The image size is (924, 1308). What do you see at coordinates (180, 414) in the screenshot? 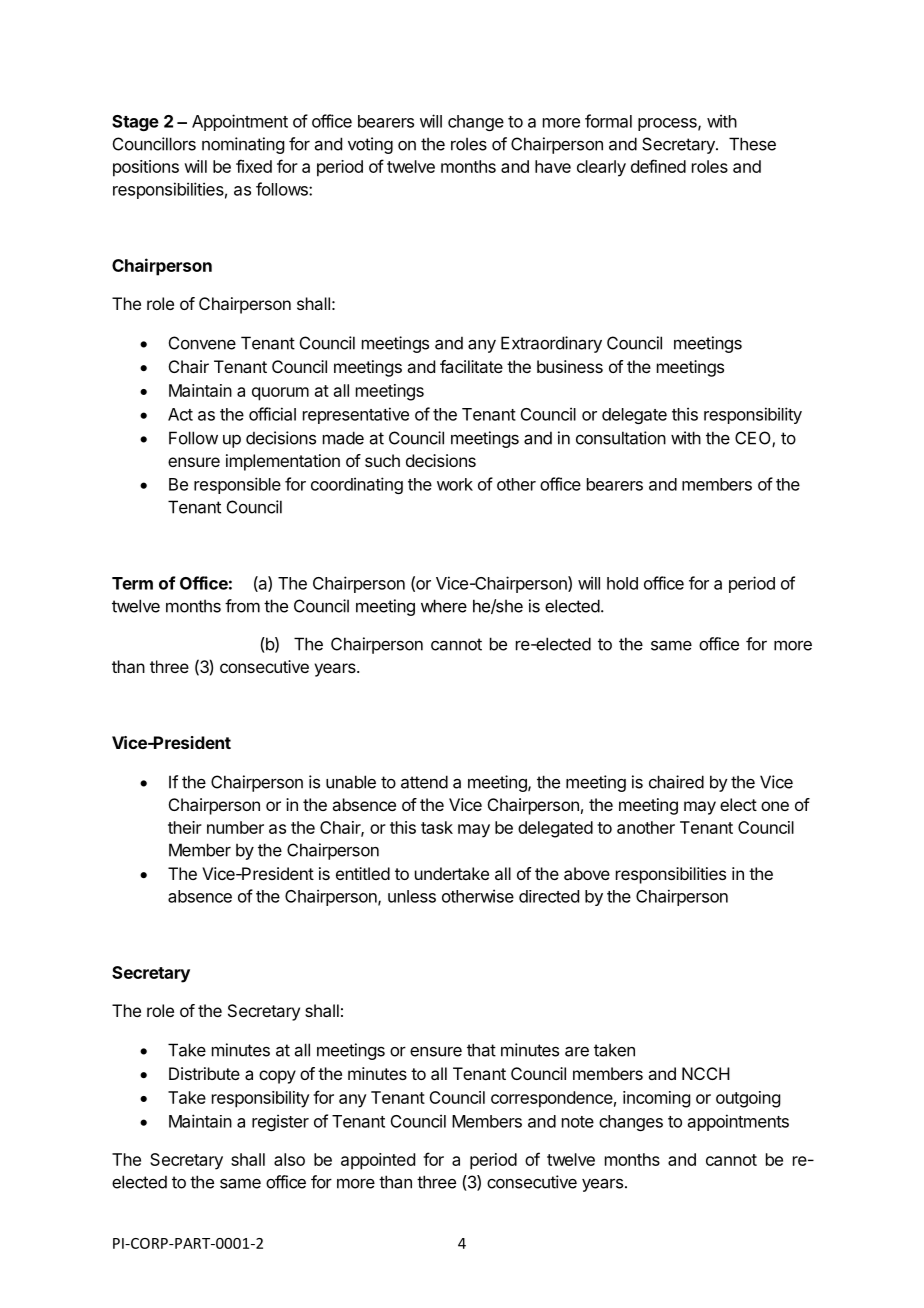
I see `Act` at bounding box center [180, 414].
